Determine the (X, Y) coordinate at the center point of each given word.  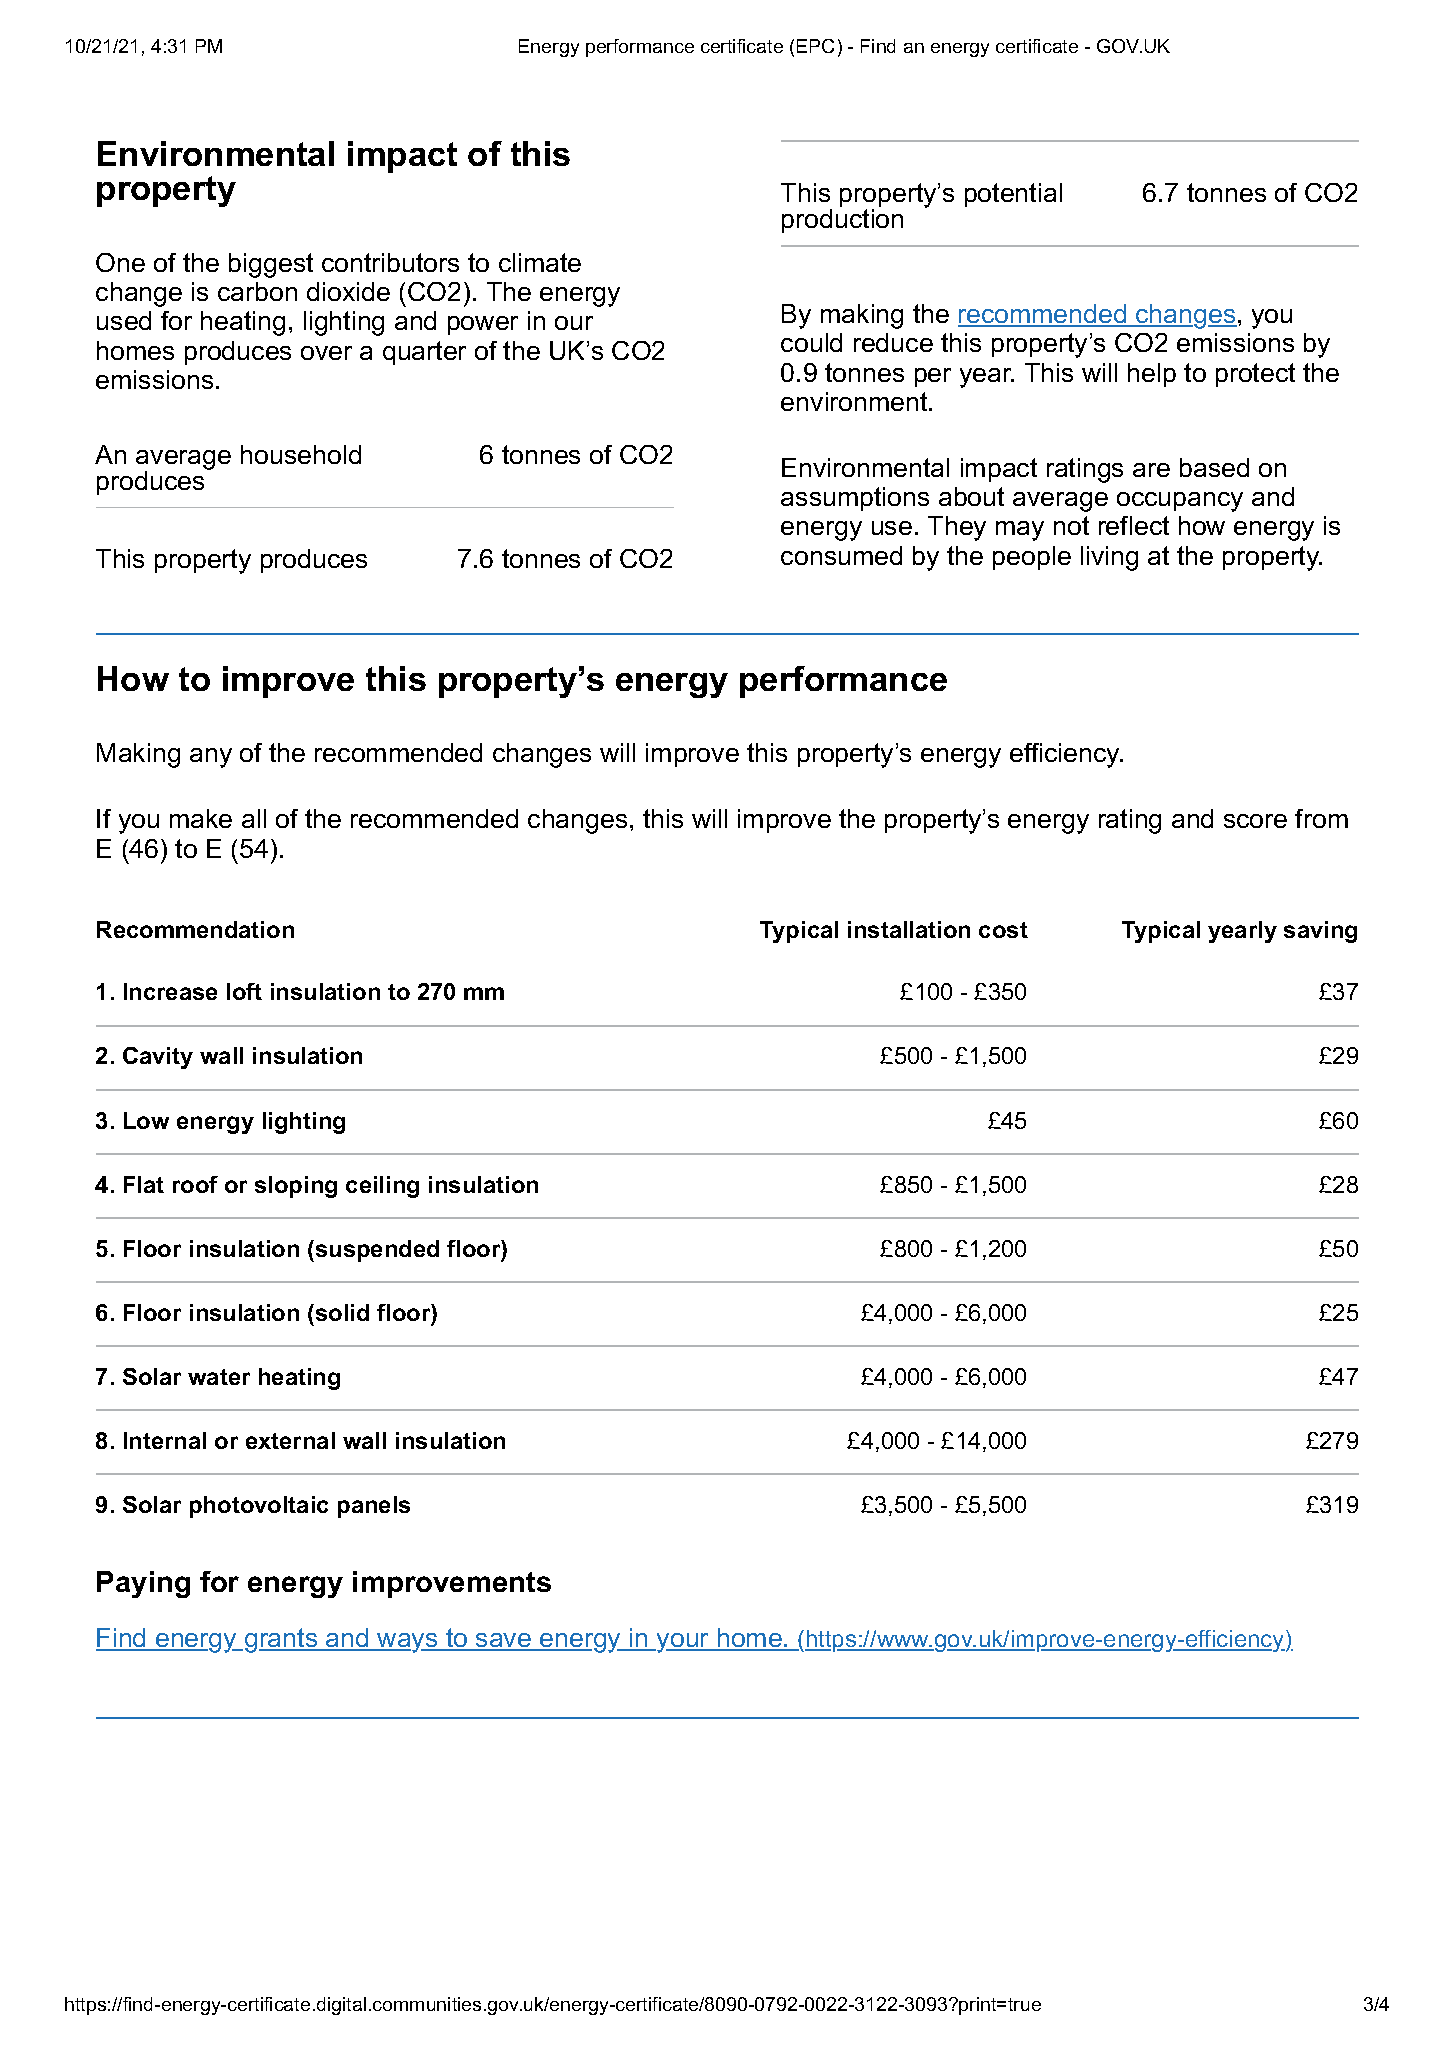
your (683, 1643)
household (301, 454)
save (504, 1641)
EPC (815, 46)
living (1109, 558)
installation (909, 929)
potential (1013, 195)
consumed (841, 555)
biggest (271, 265)
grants (282, 1640)
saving (1320, 932)
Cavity (158, 1058)
